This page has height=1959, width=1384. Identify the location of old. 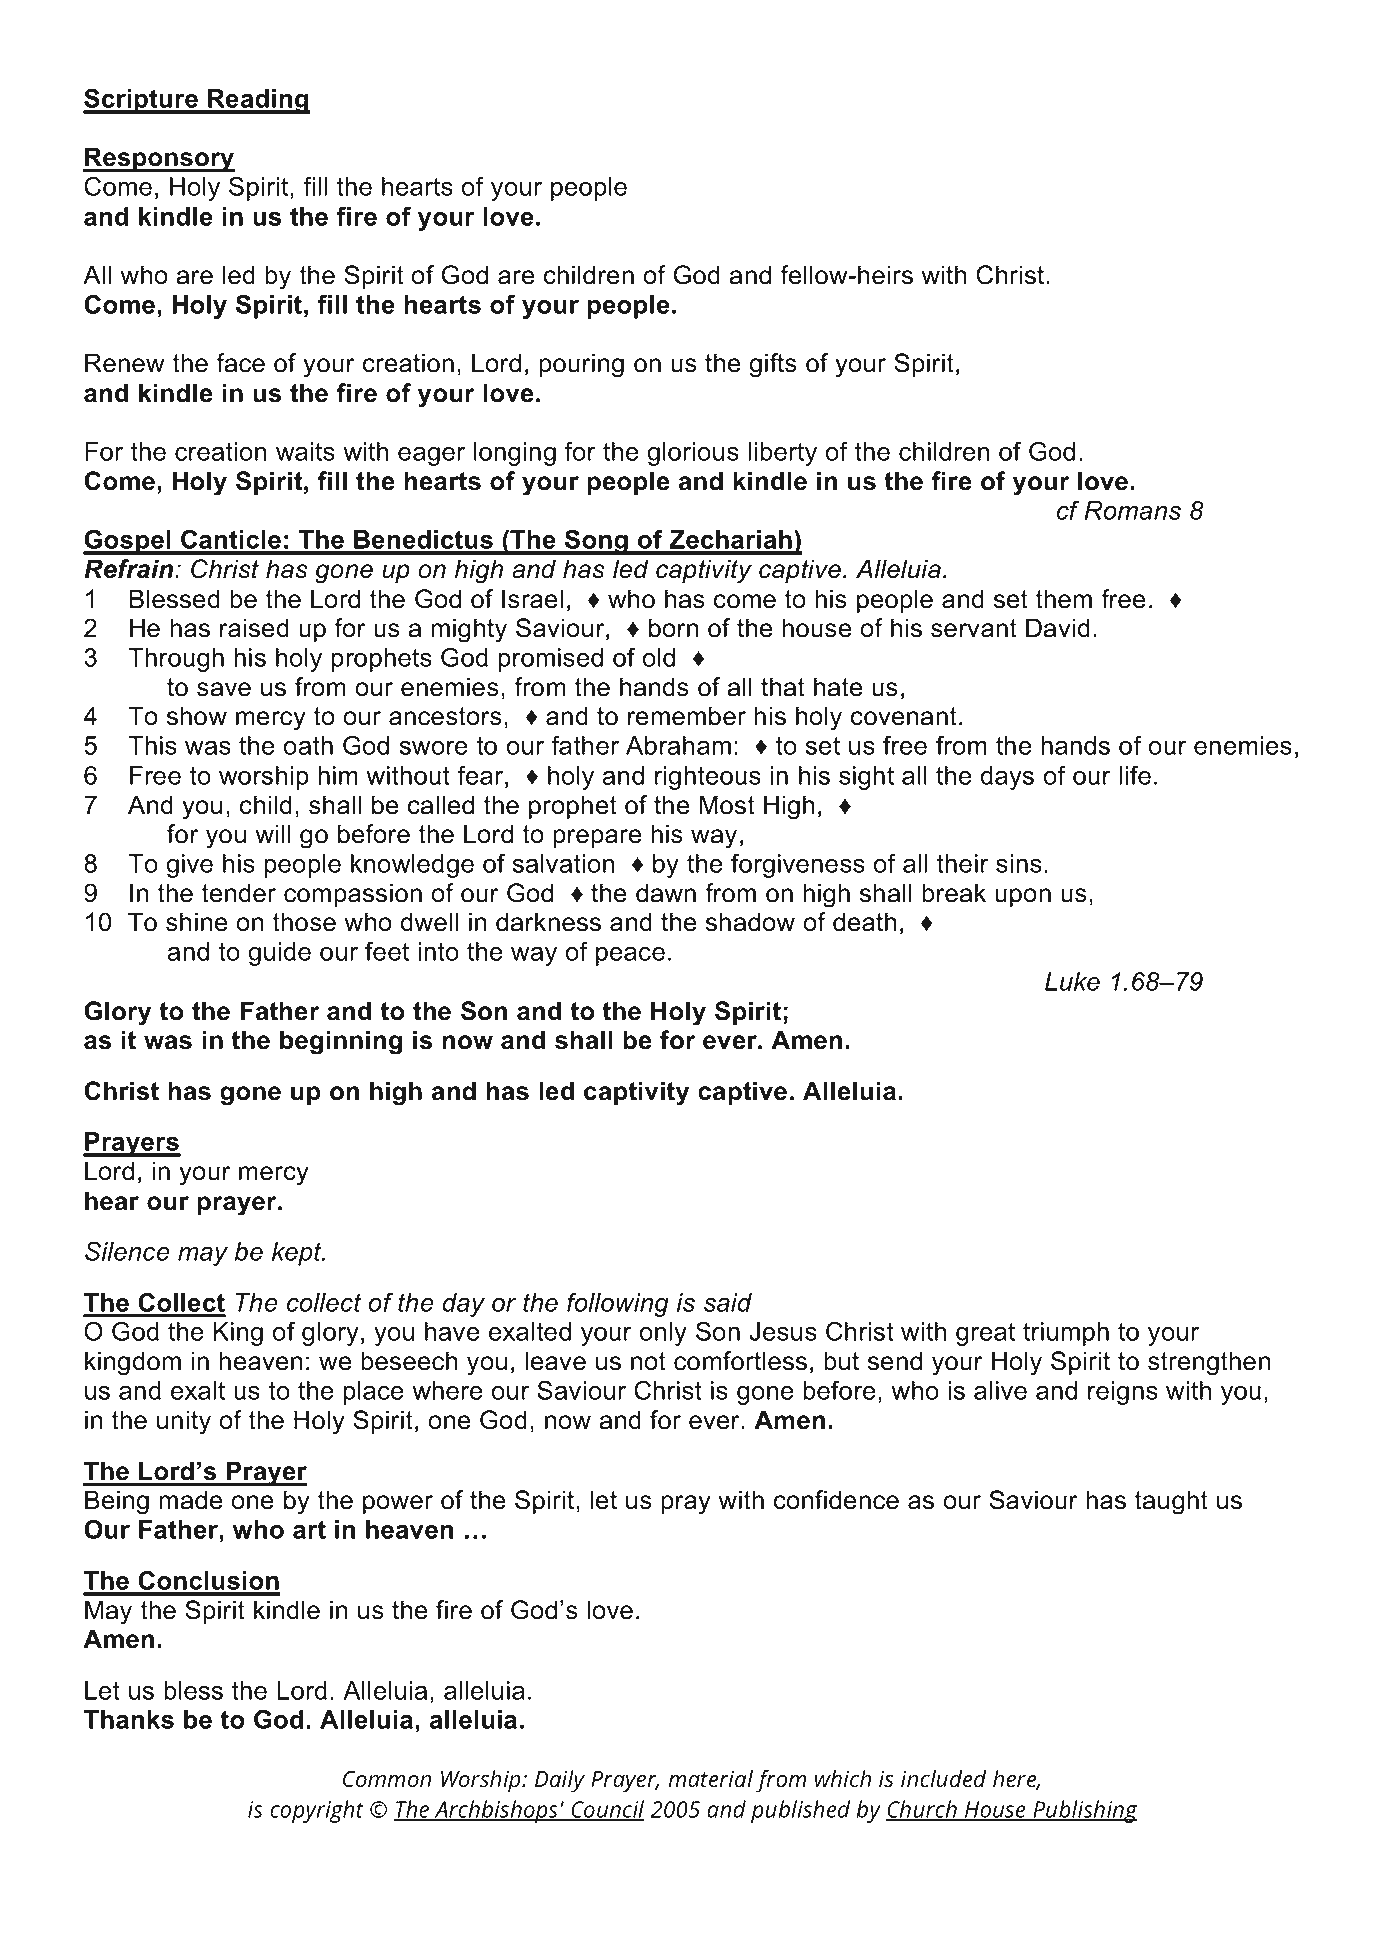
(659, 657).
